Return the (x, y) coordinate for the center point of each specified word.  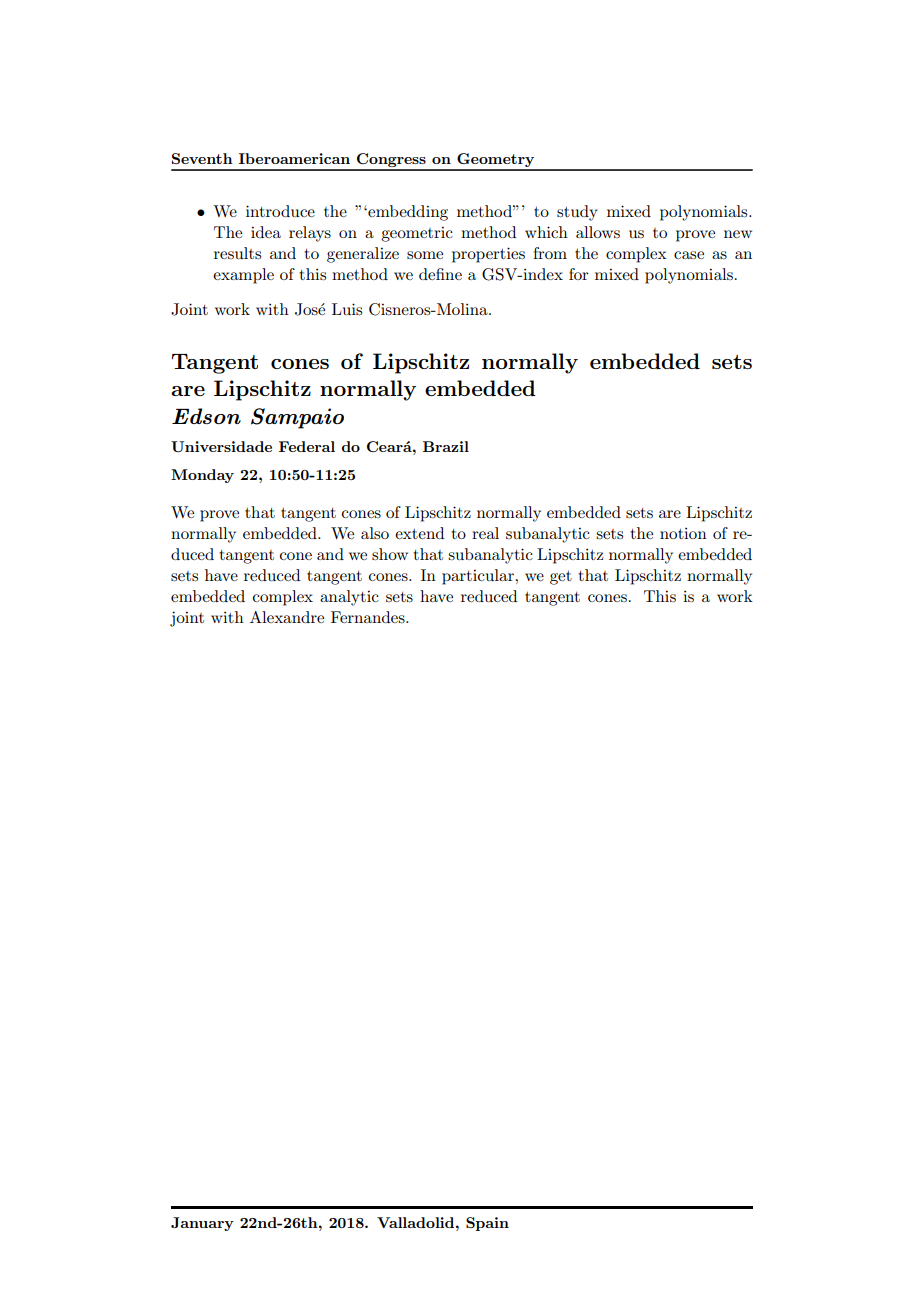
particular (479, 577)
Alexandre (287, 617)
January (202, 1224)
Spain (487, 1224)
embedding (407, 213)
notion (683, 533)
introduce (280, 211)
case (689, 255)
